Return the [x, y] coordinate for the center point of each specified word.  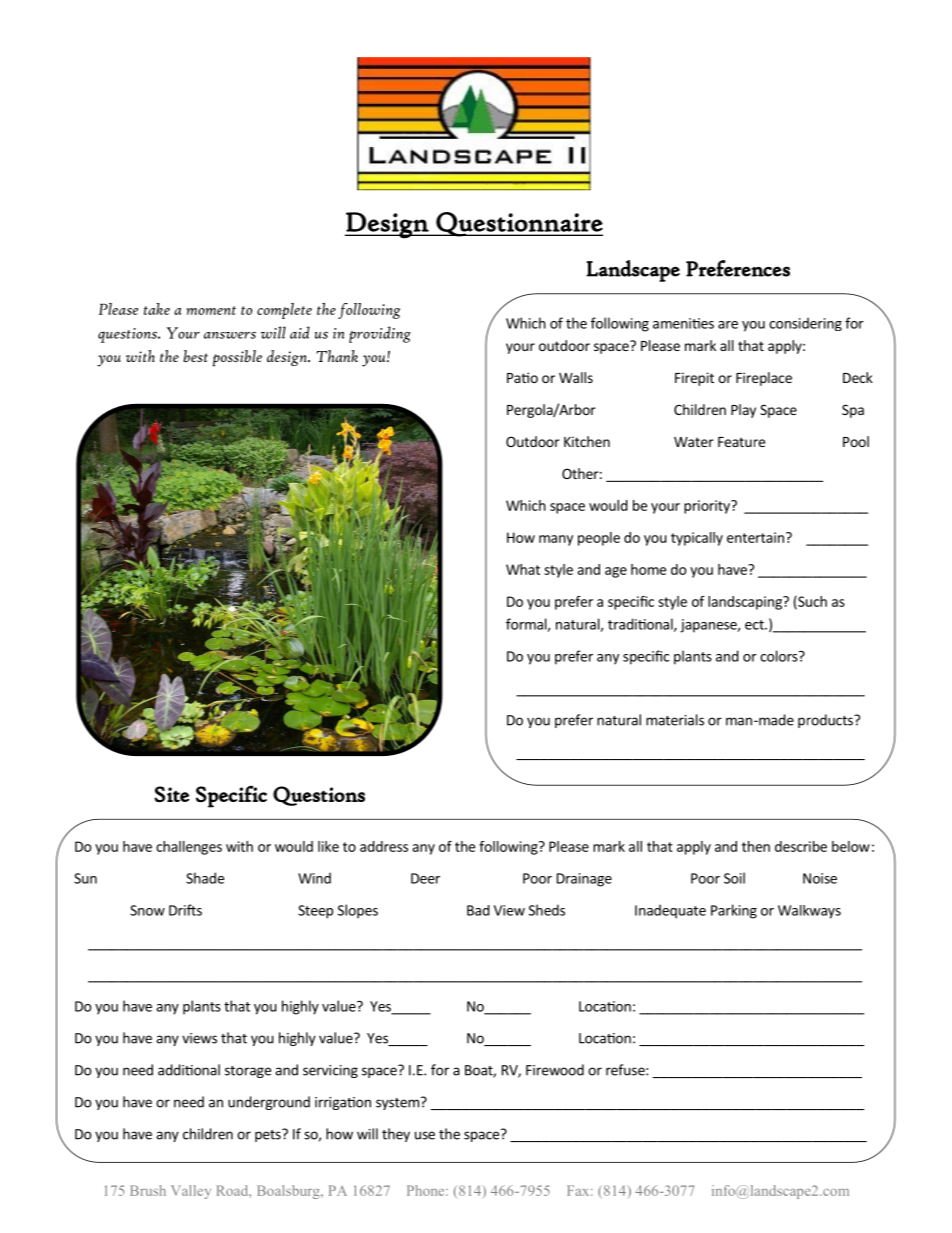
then [756, 846]
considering [805, 324]
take [157, 309]
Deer [425, 878]
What [523, 569]
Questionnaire [518, 224]
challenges [189, 848]
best [195, 356]
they [396, 1135]
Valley [191, 1192]
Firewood [555, 1070]
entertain [755, 537]
